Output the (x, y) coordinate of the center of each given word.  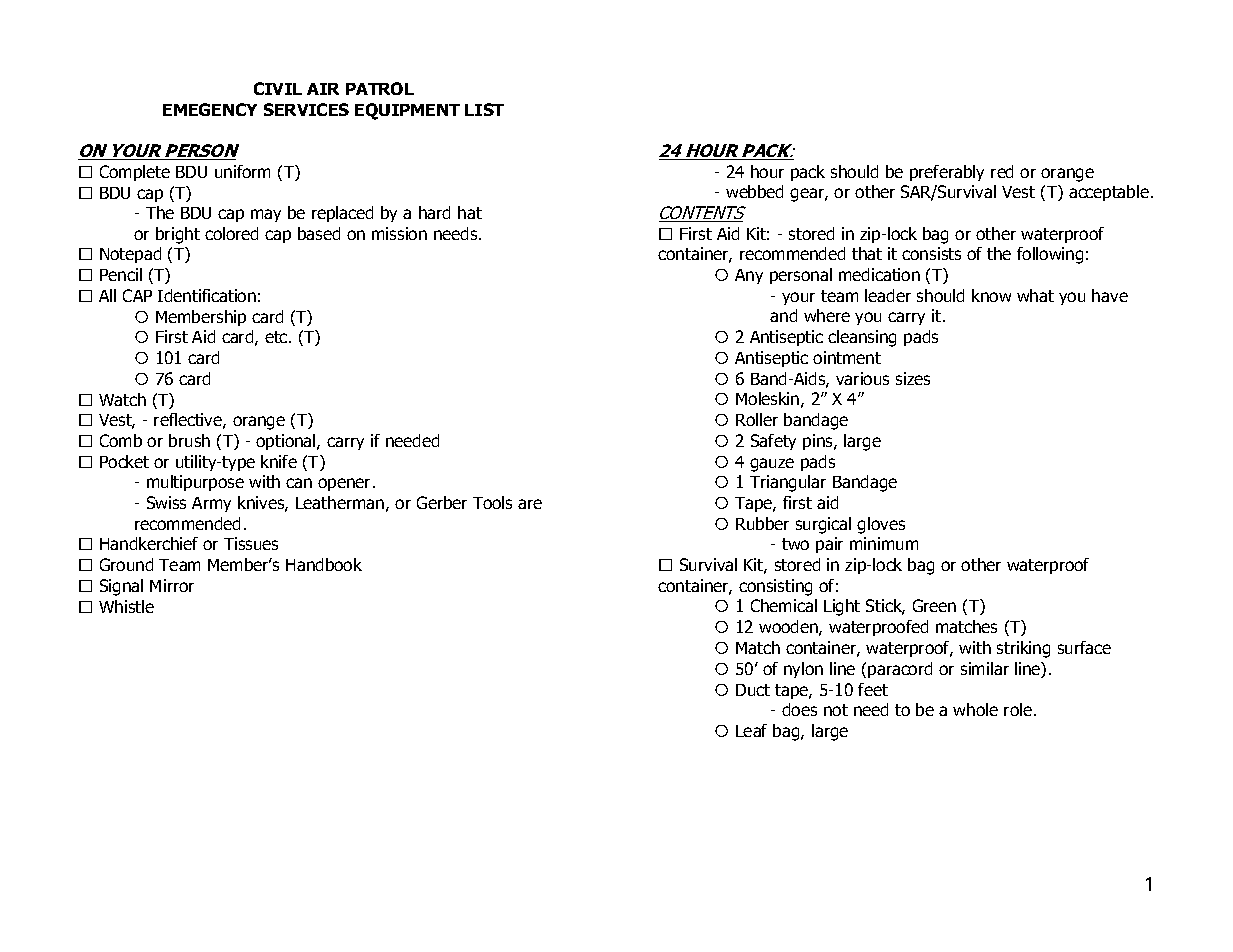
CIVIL (278, 88)
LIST (484, 109)
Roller (757, 419)
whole (975, 709)
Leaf (751, 730)
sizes (913, 378)
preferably (947, 173)
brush (189, 440)
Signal (121, 587)
